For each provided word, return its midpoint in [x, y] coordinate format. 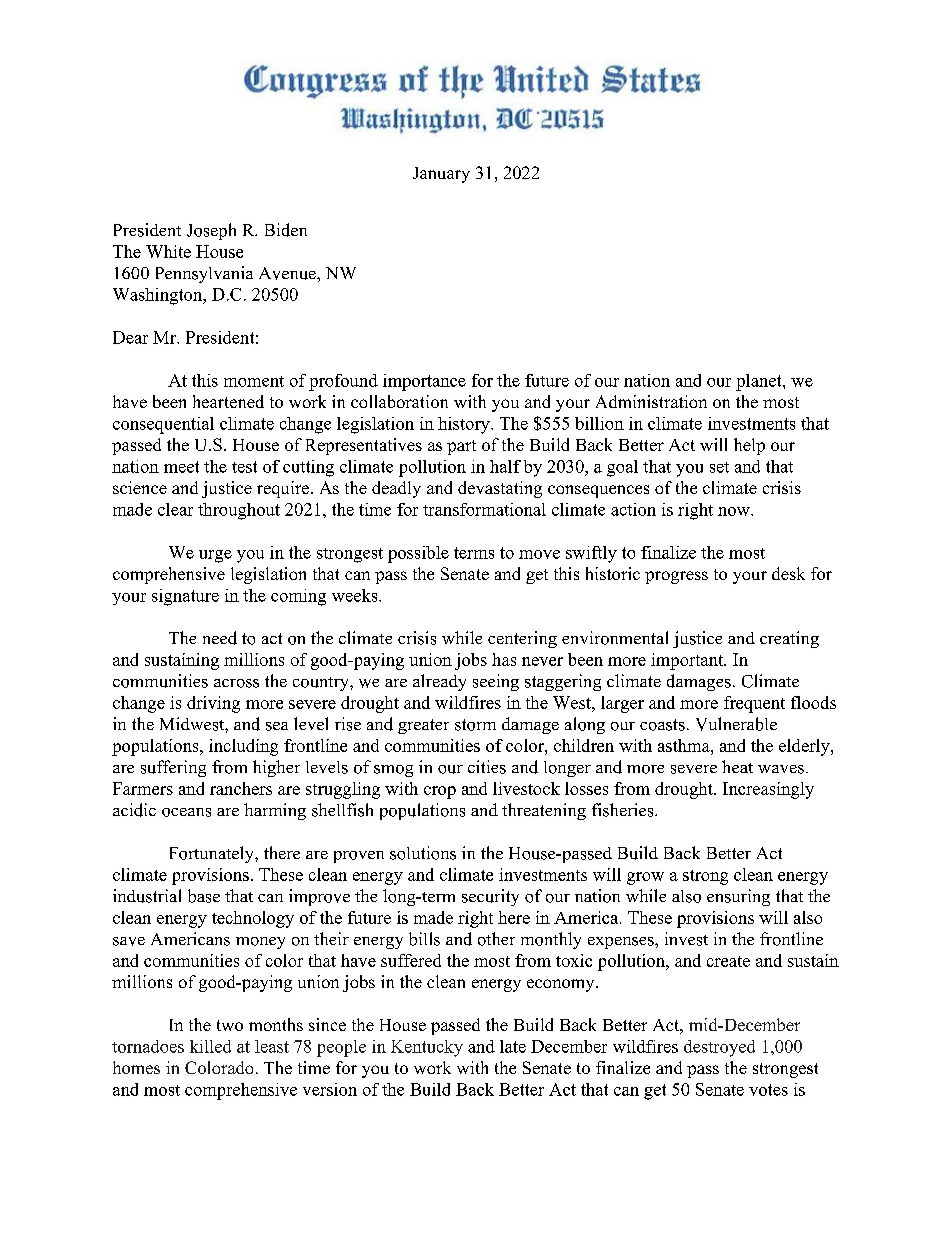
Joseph [211, 231]
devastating [500, 489]
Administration [651, 401]
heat [737, 766]
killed [210, 1046]
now [735, 511]
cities [487, 767]
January [441, 175]
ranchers [241, 788]
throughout [239, 511]
